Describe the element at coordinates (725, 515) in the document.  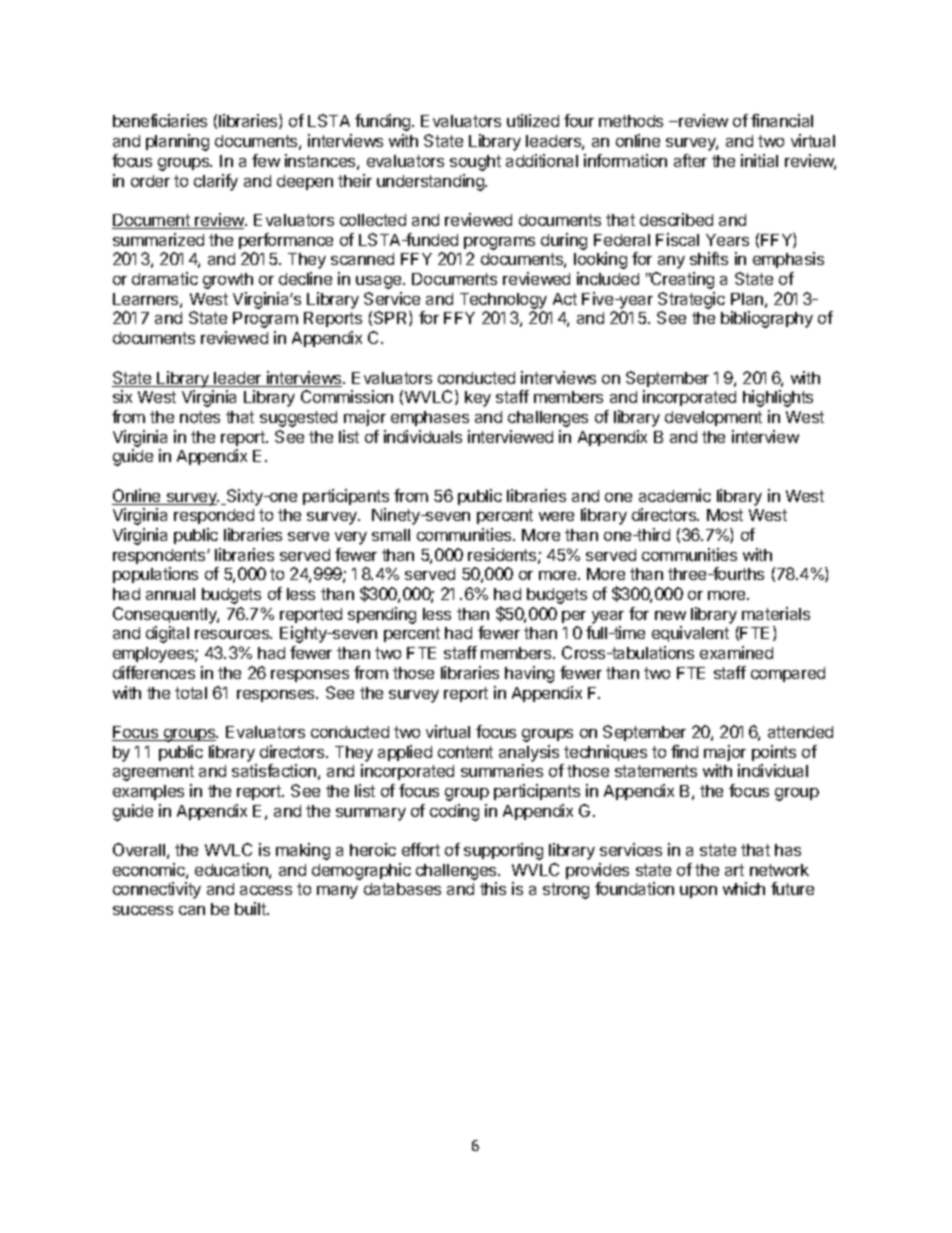
I see `Most` at that location.
